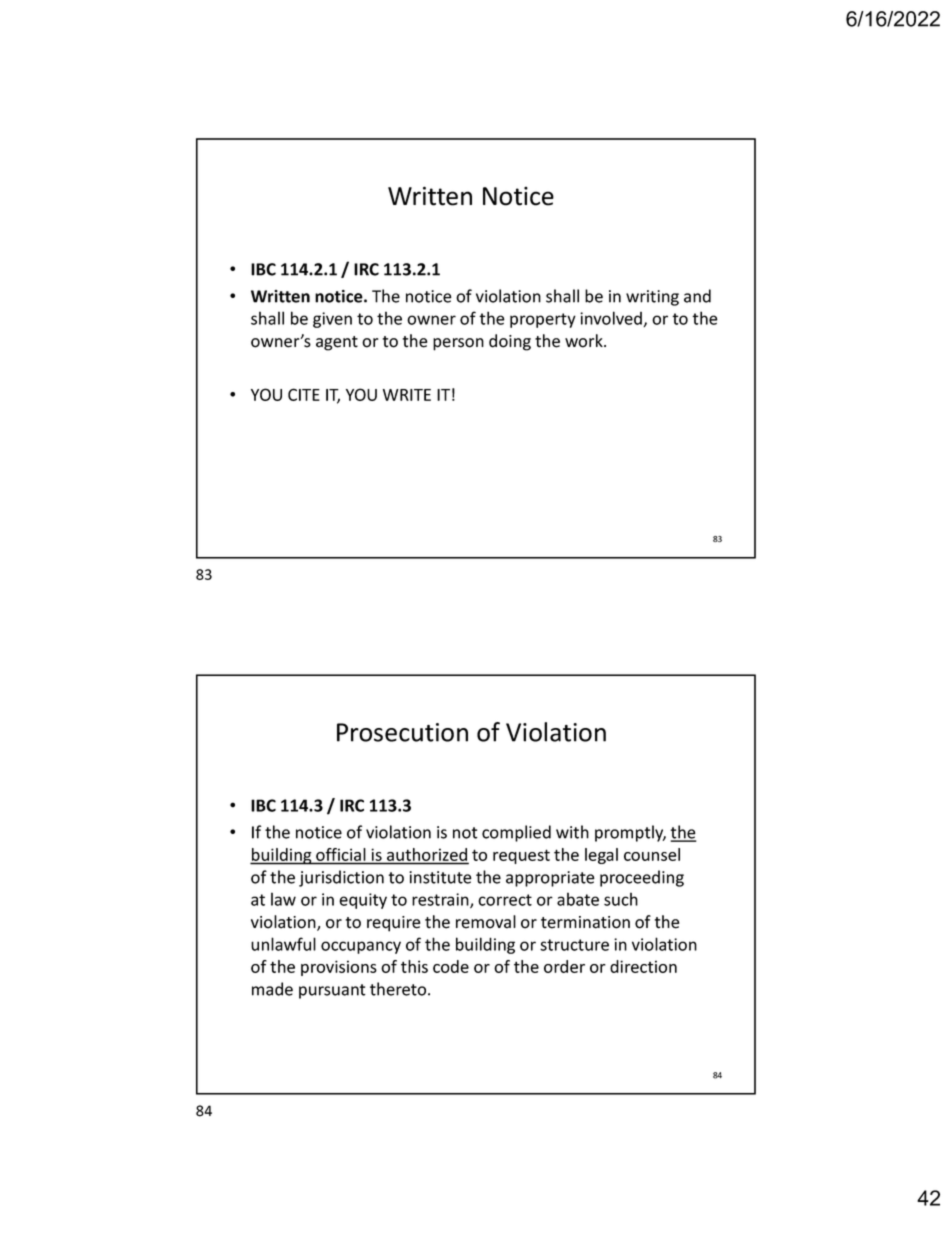 The image size is (952, 1233). I want to click on doing, so click(510, 342).
